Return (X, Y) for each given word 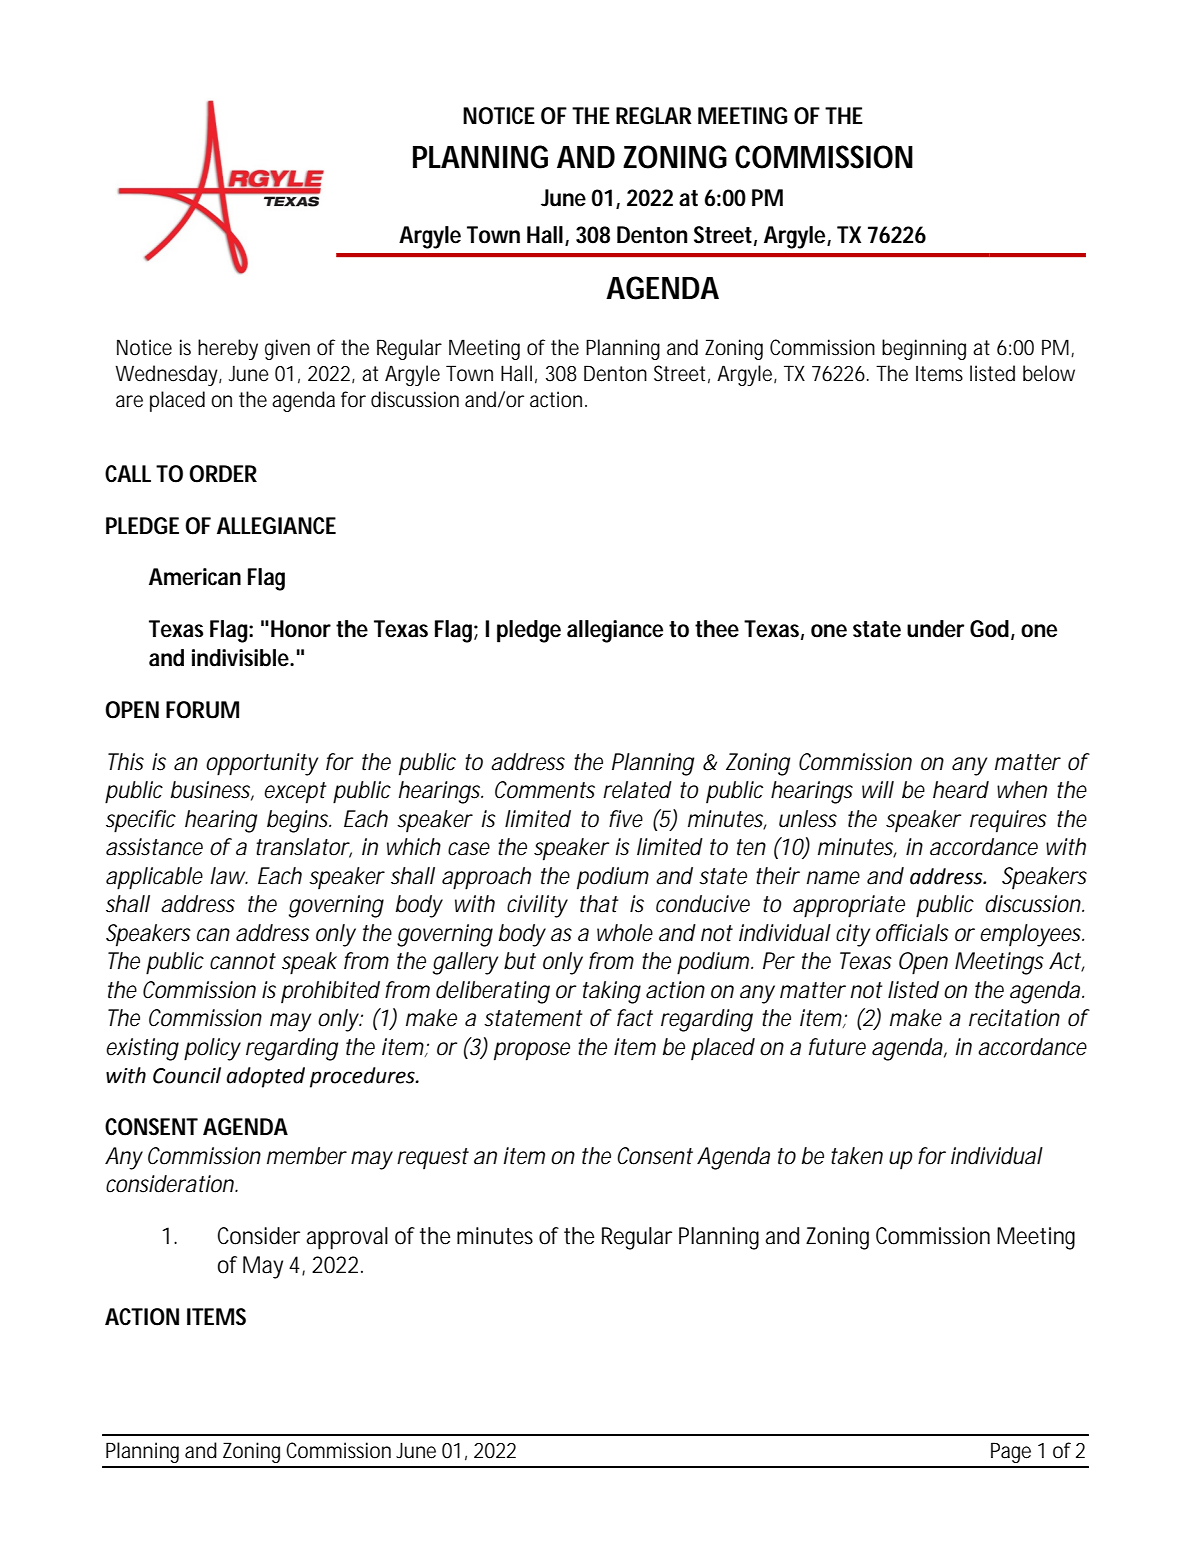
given (287, 349)
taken (857, 1156)
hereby (228, 349)
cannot (243, 961)
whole (625, 933)
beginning (924, 349)
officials (912, 933)
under (935, 629)
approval (347, 1238)
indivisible (242, 658)
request (433, 1158)
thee (717, 629)
